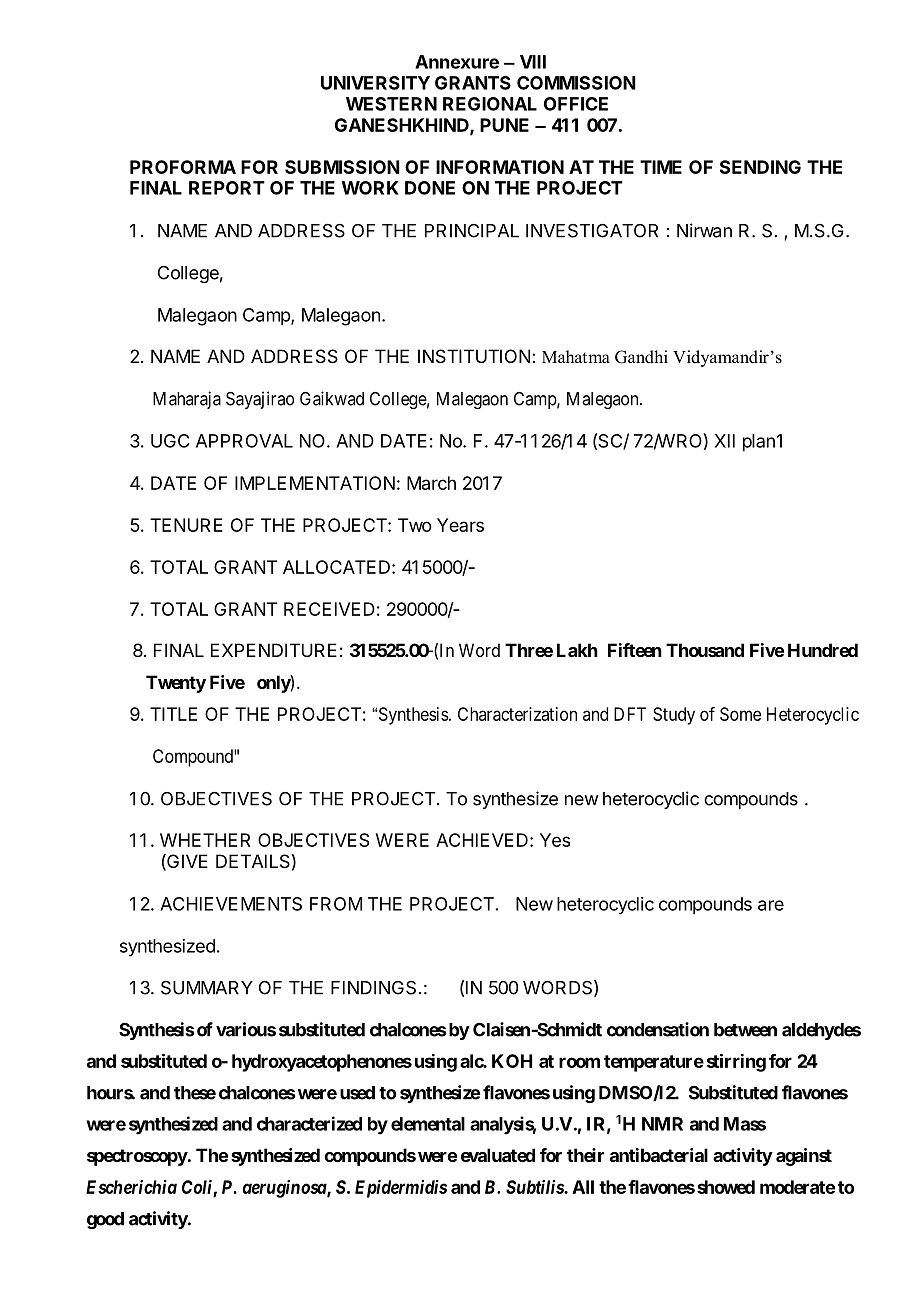  Describe the element at coordinates (227, 188) in the page. I see `REPORT` at that location.
